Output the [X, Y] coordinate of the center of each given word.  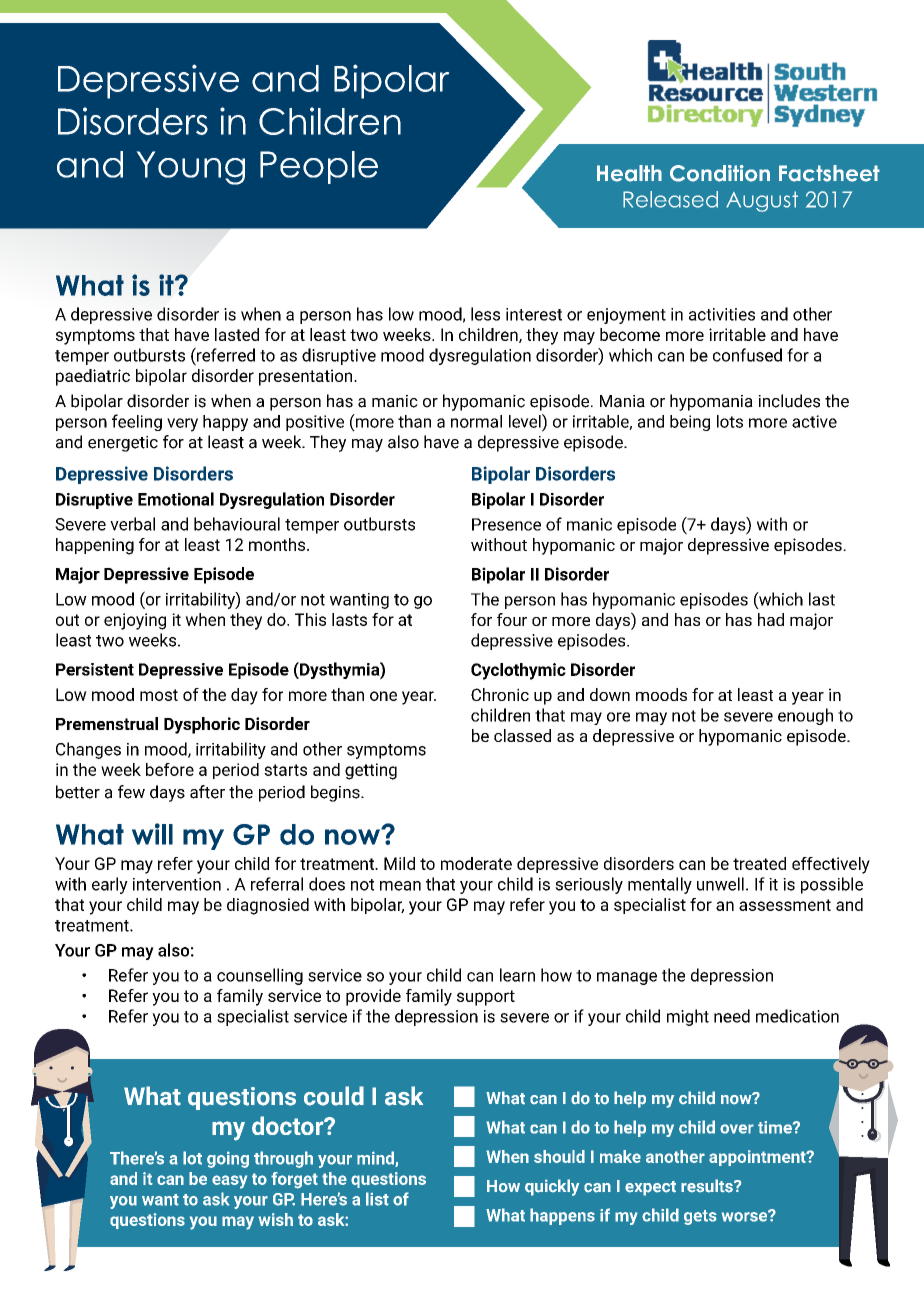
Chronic [500, 694]
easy [229, 1182]
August [762, 201]
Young [190, 168]
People [319, 167]
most [159, 695]
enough [805, 716]
